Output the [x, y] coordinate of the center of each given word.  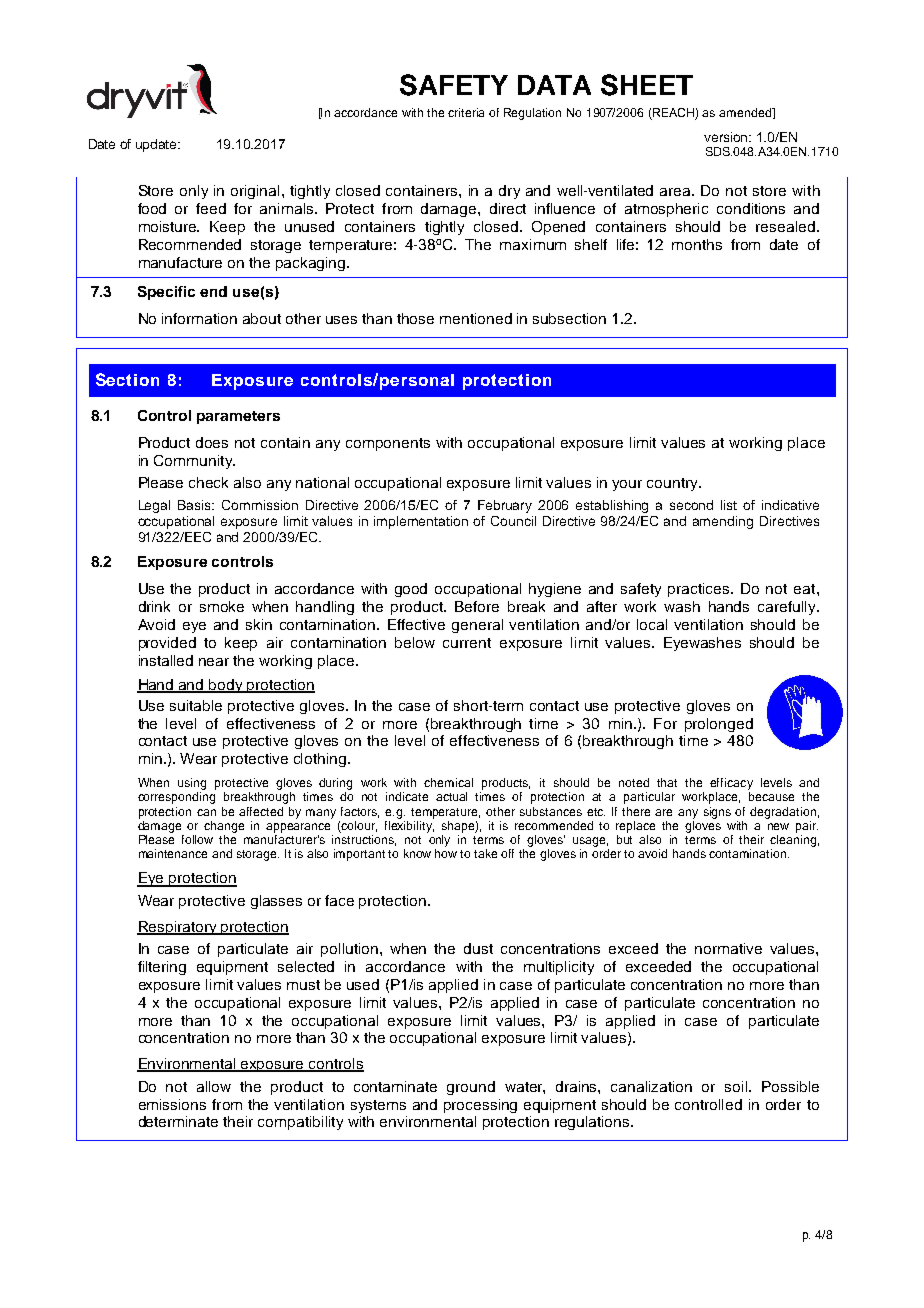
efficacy [731, 784]
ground [471, 1088]
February [505, 506]
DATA [554, 85]
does [212, 442]
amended [746, 112]
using [192, 784]
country [673, 484]
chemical [448, 782]
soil [737, 1086]
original [255, 192]
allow [214, 1086]
